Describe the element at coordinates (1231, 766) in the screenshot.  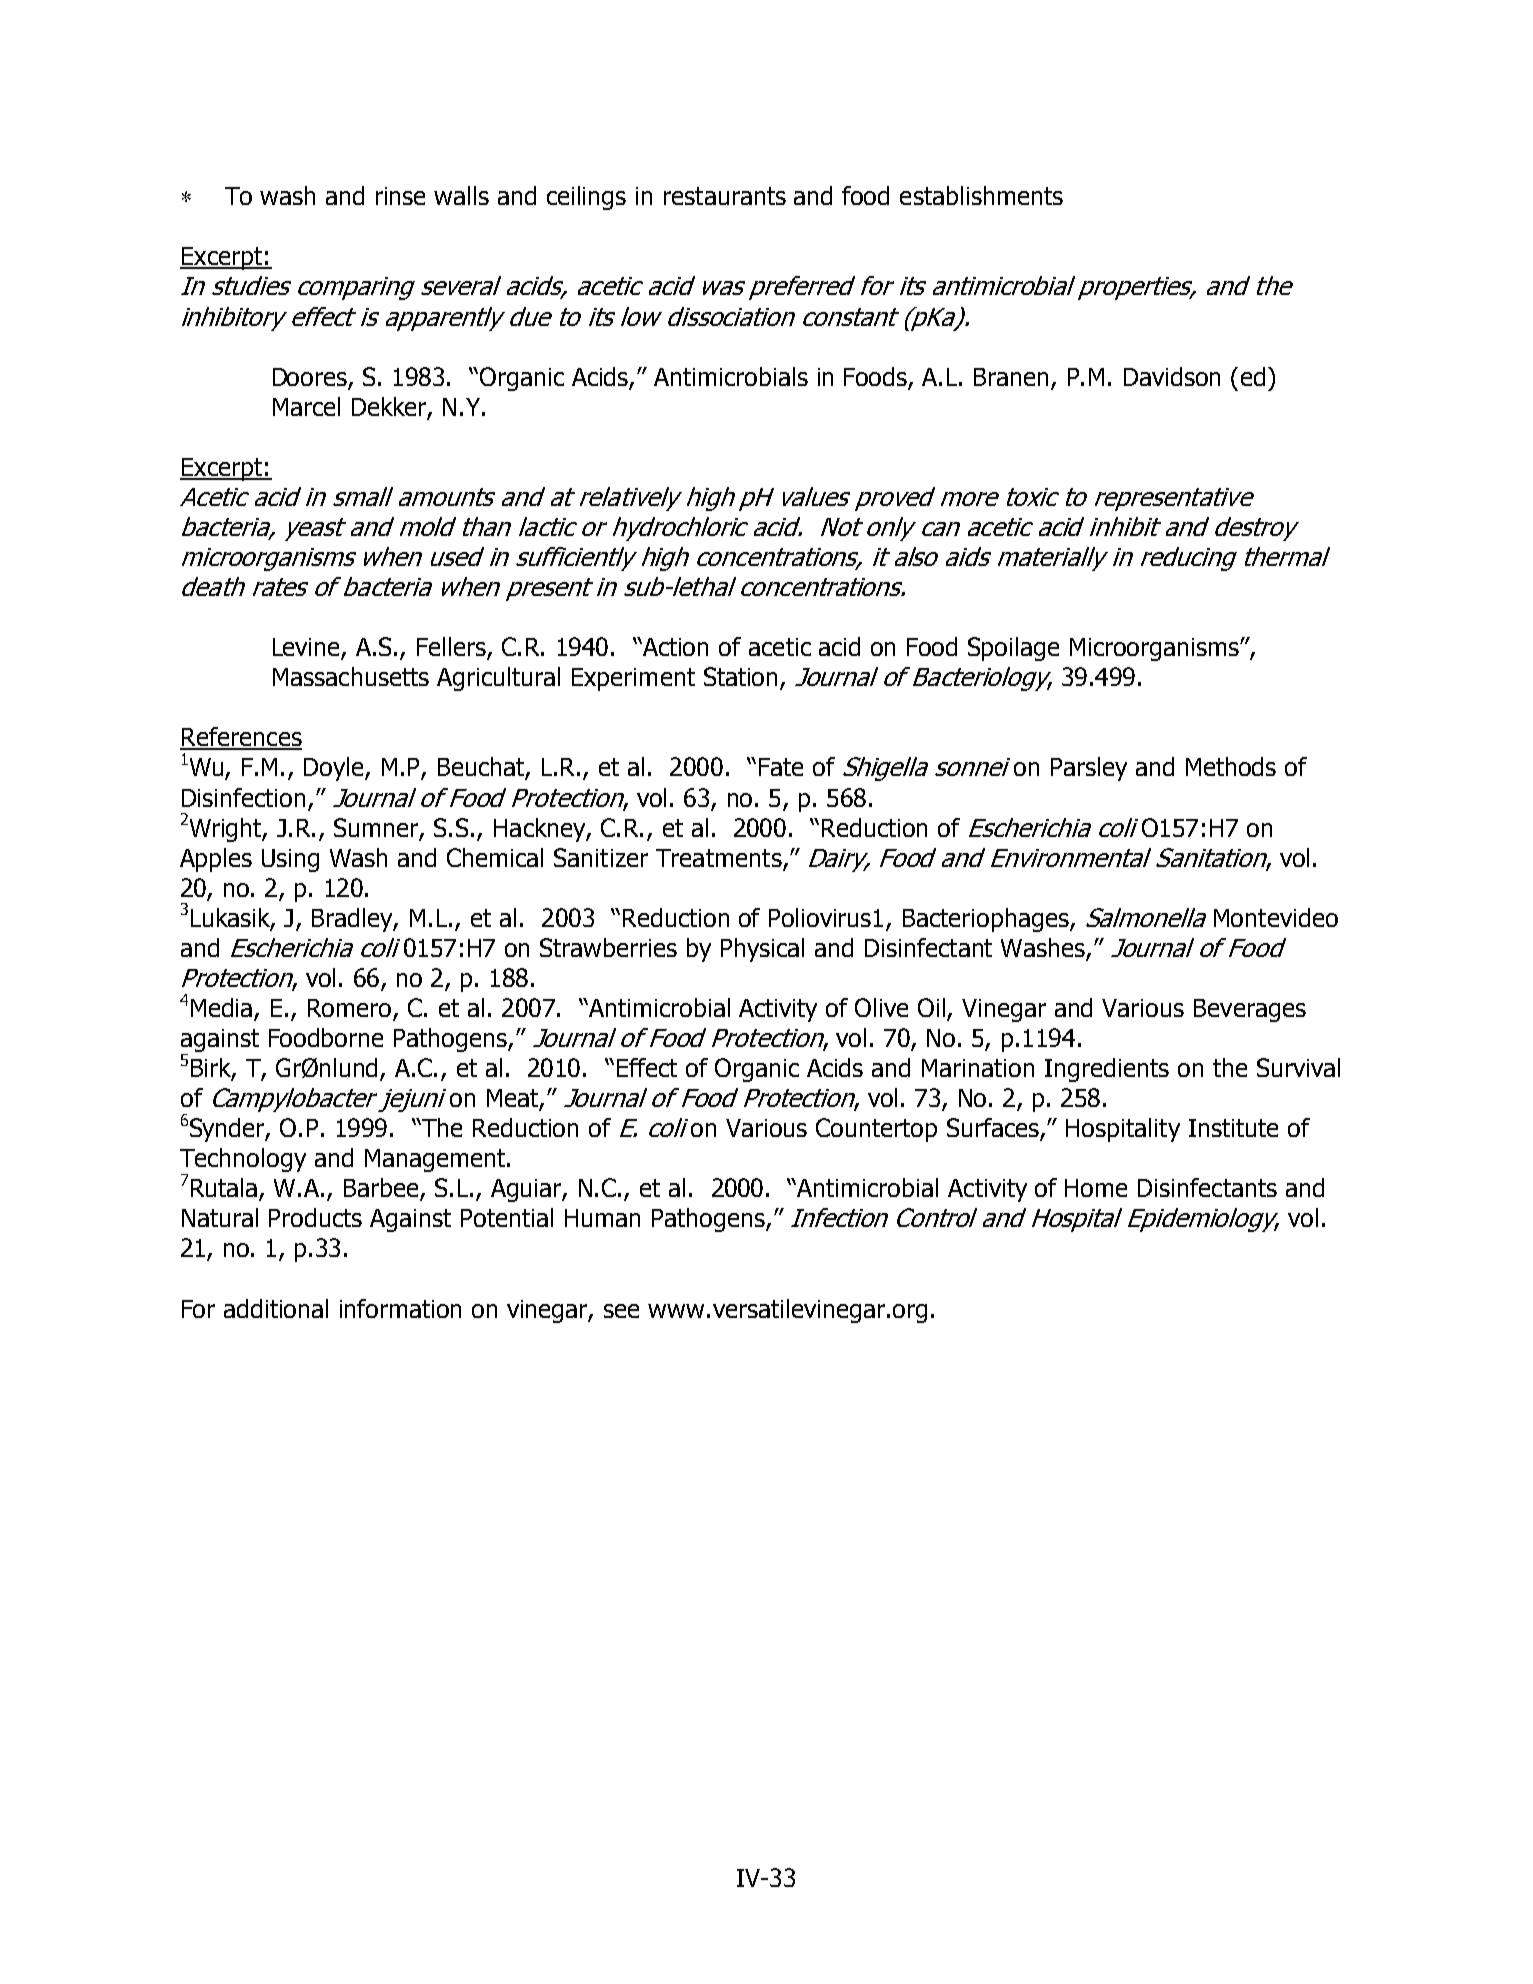
I see `Methods` at that location.
